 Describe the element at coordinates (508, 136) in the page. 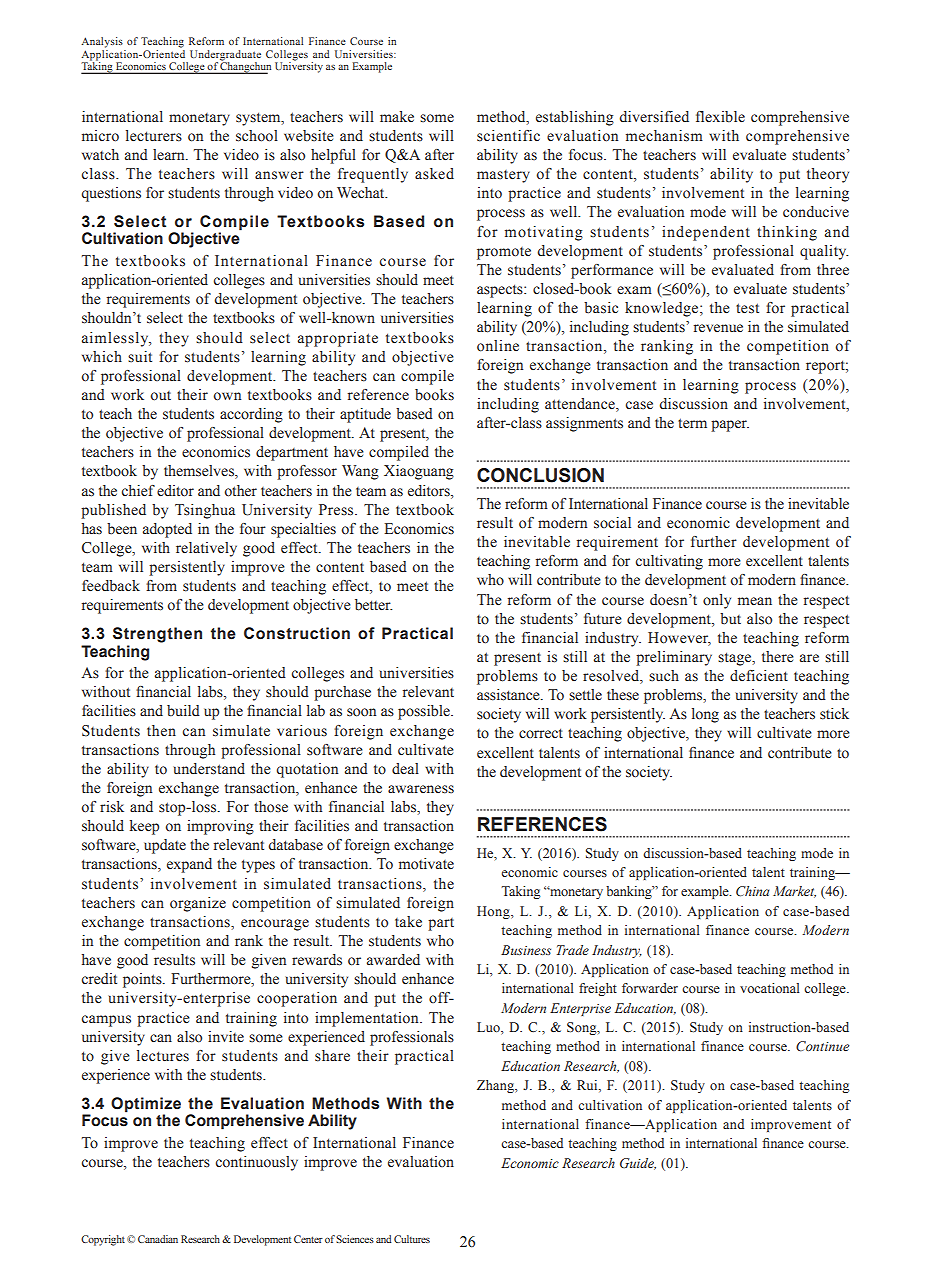

I see `scientific` at that location.
